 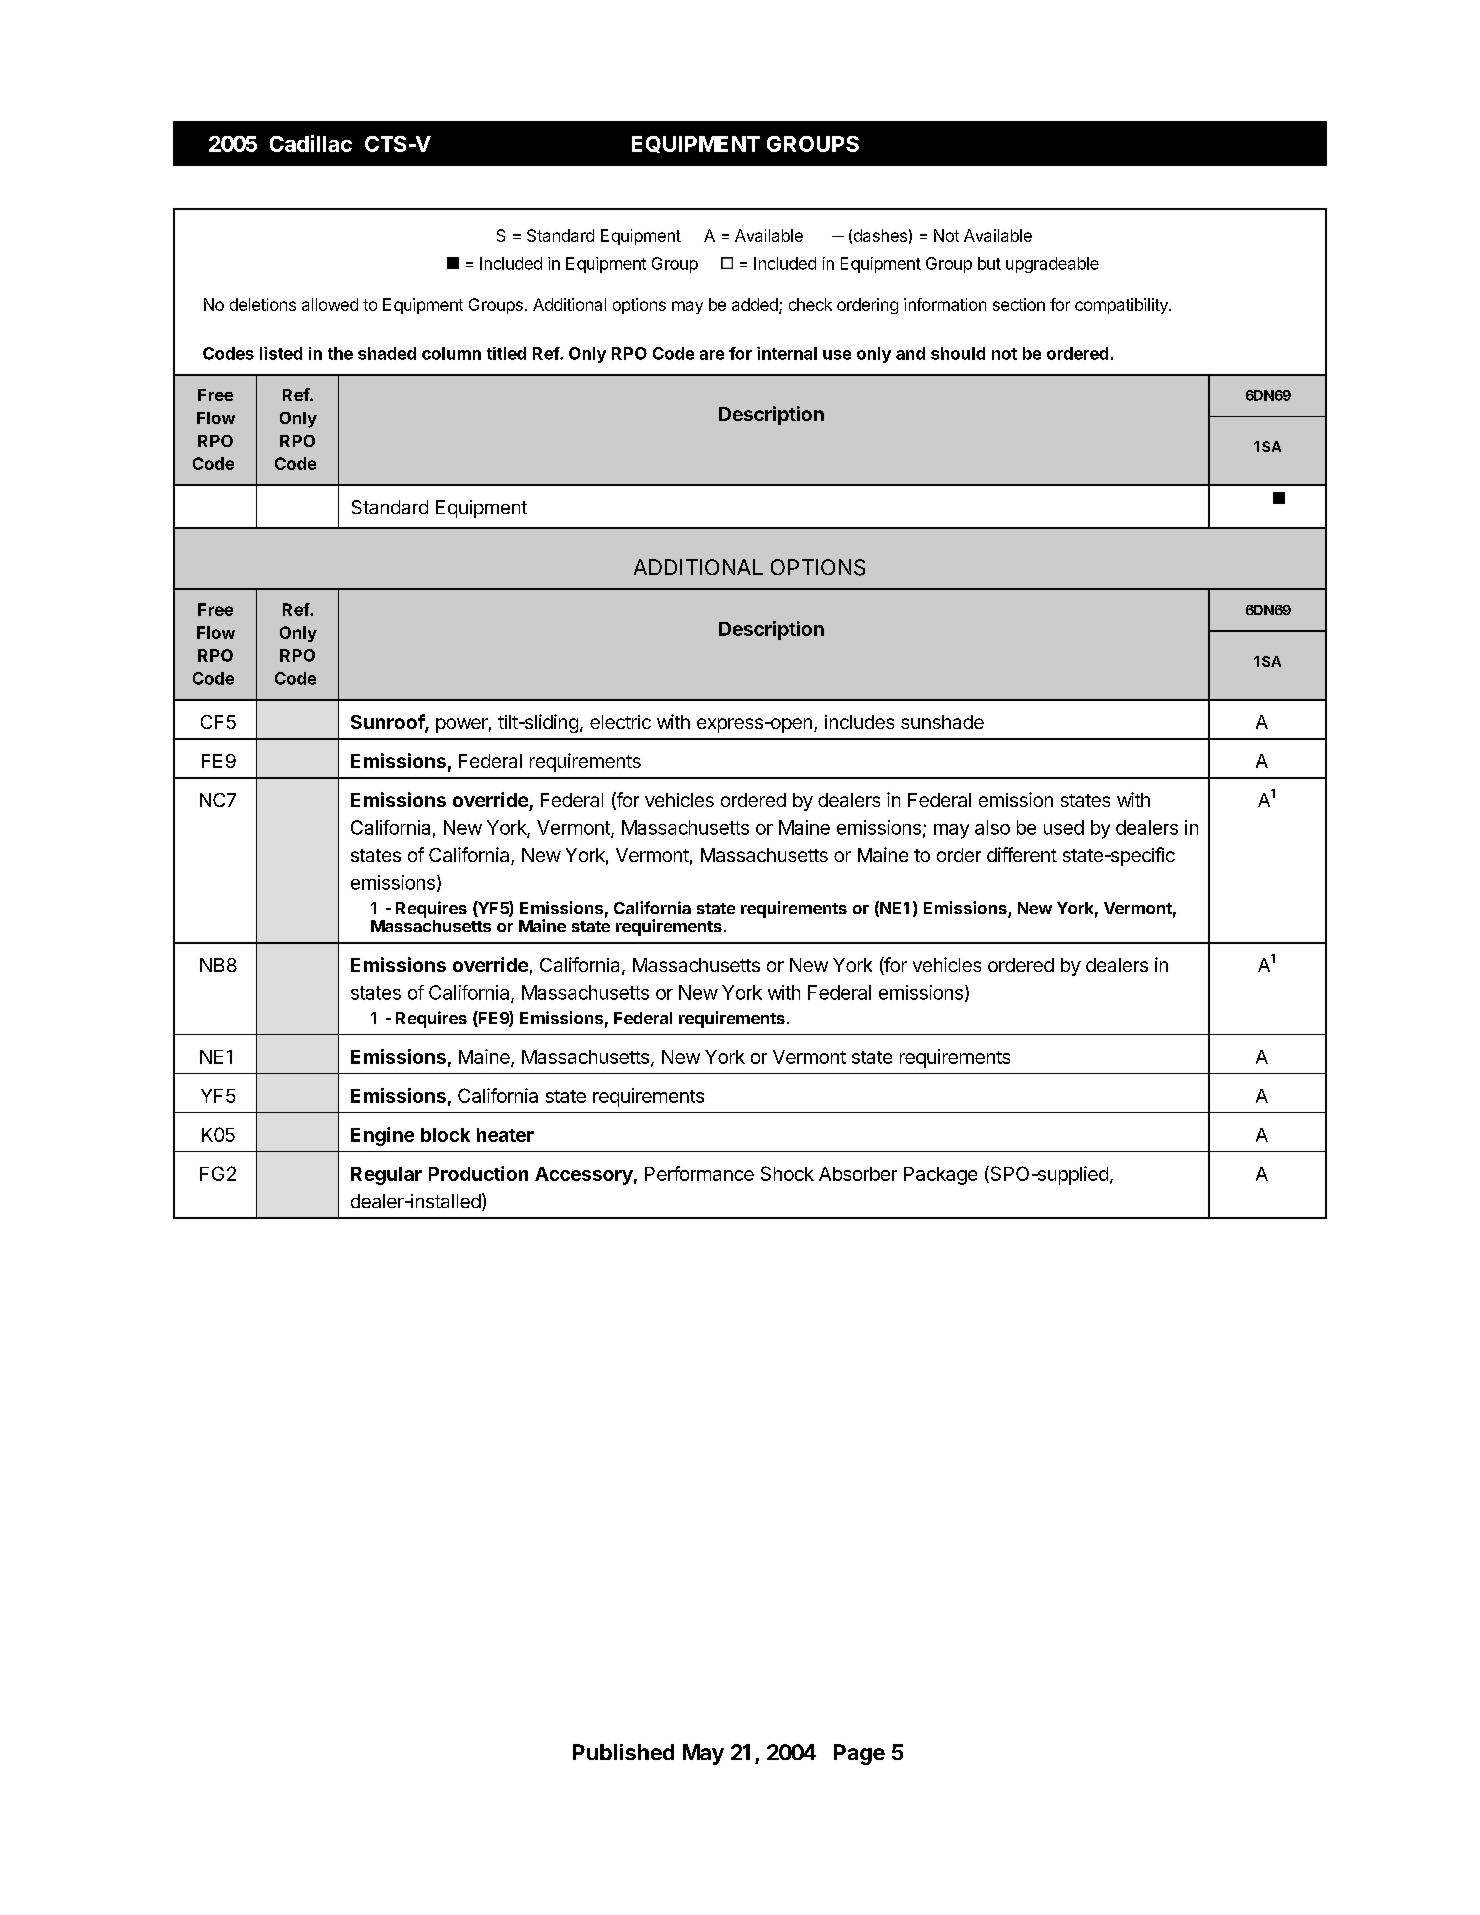 I want to click on Performance, so click(x=699, y=1173).
